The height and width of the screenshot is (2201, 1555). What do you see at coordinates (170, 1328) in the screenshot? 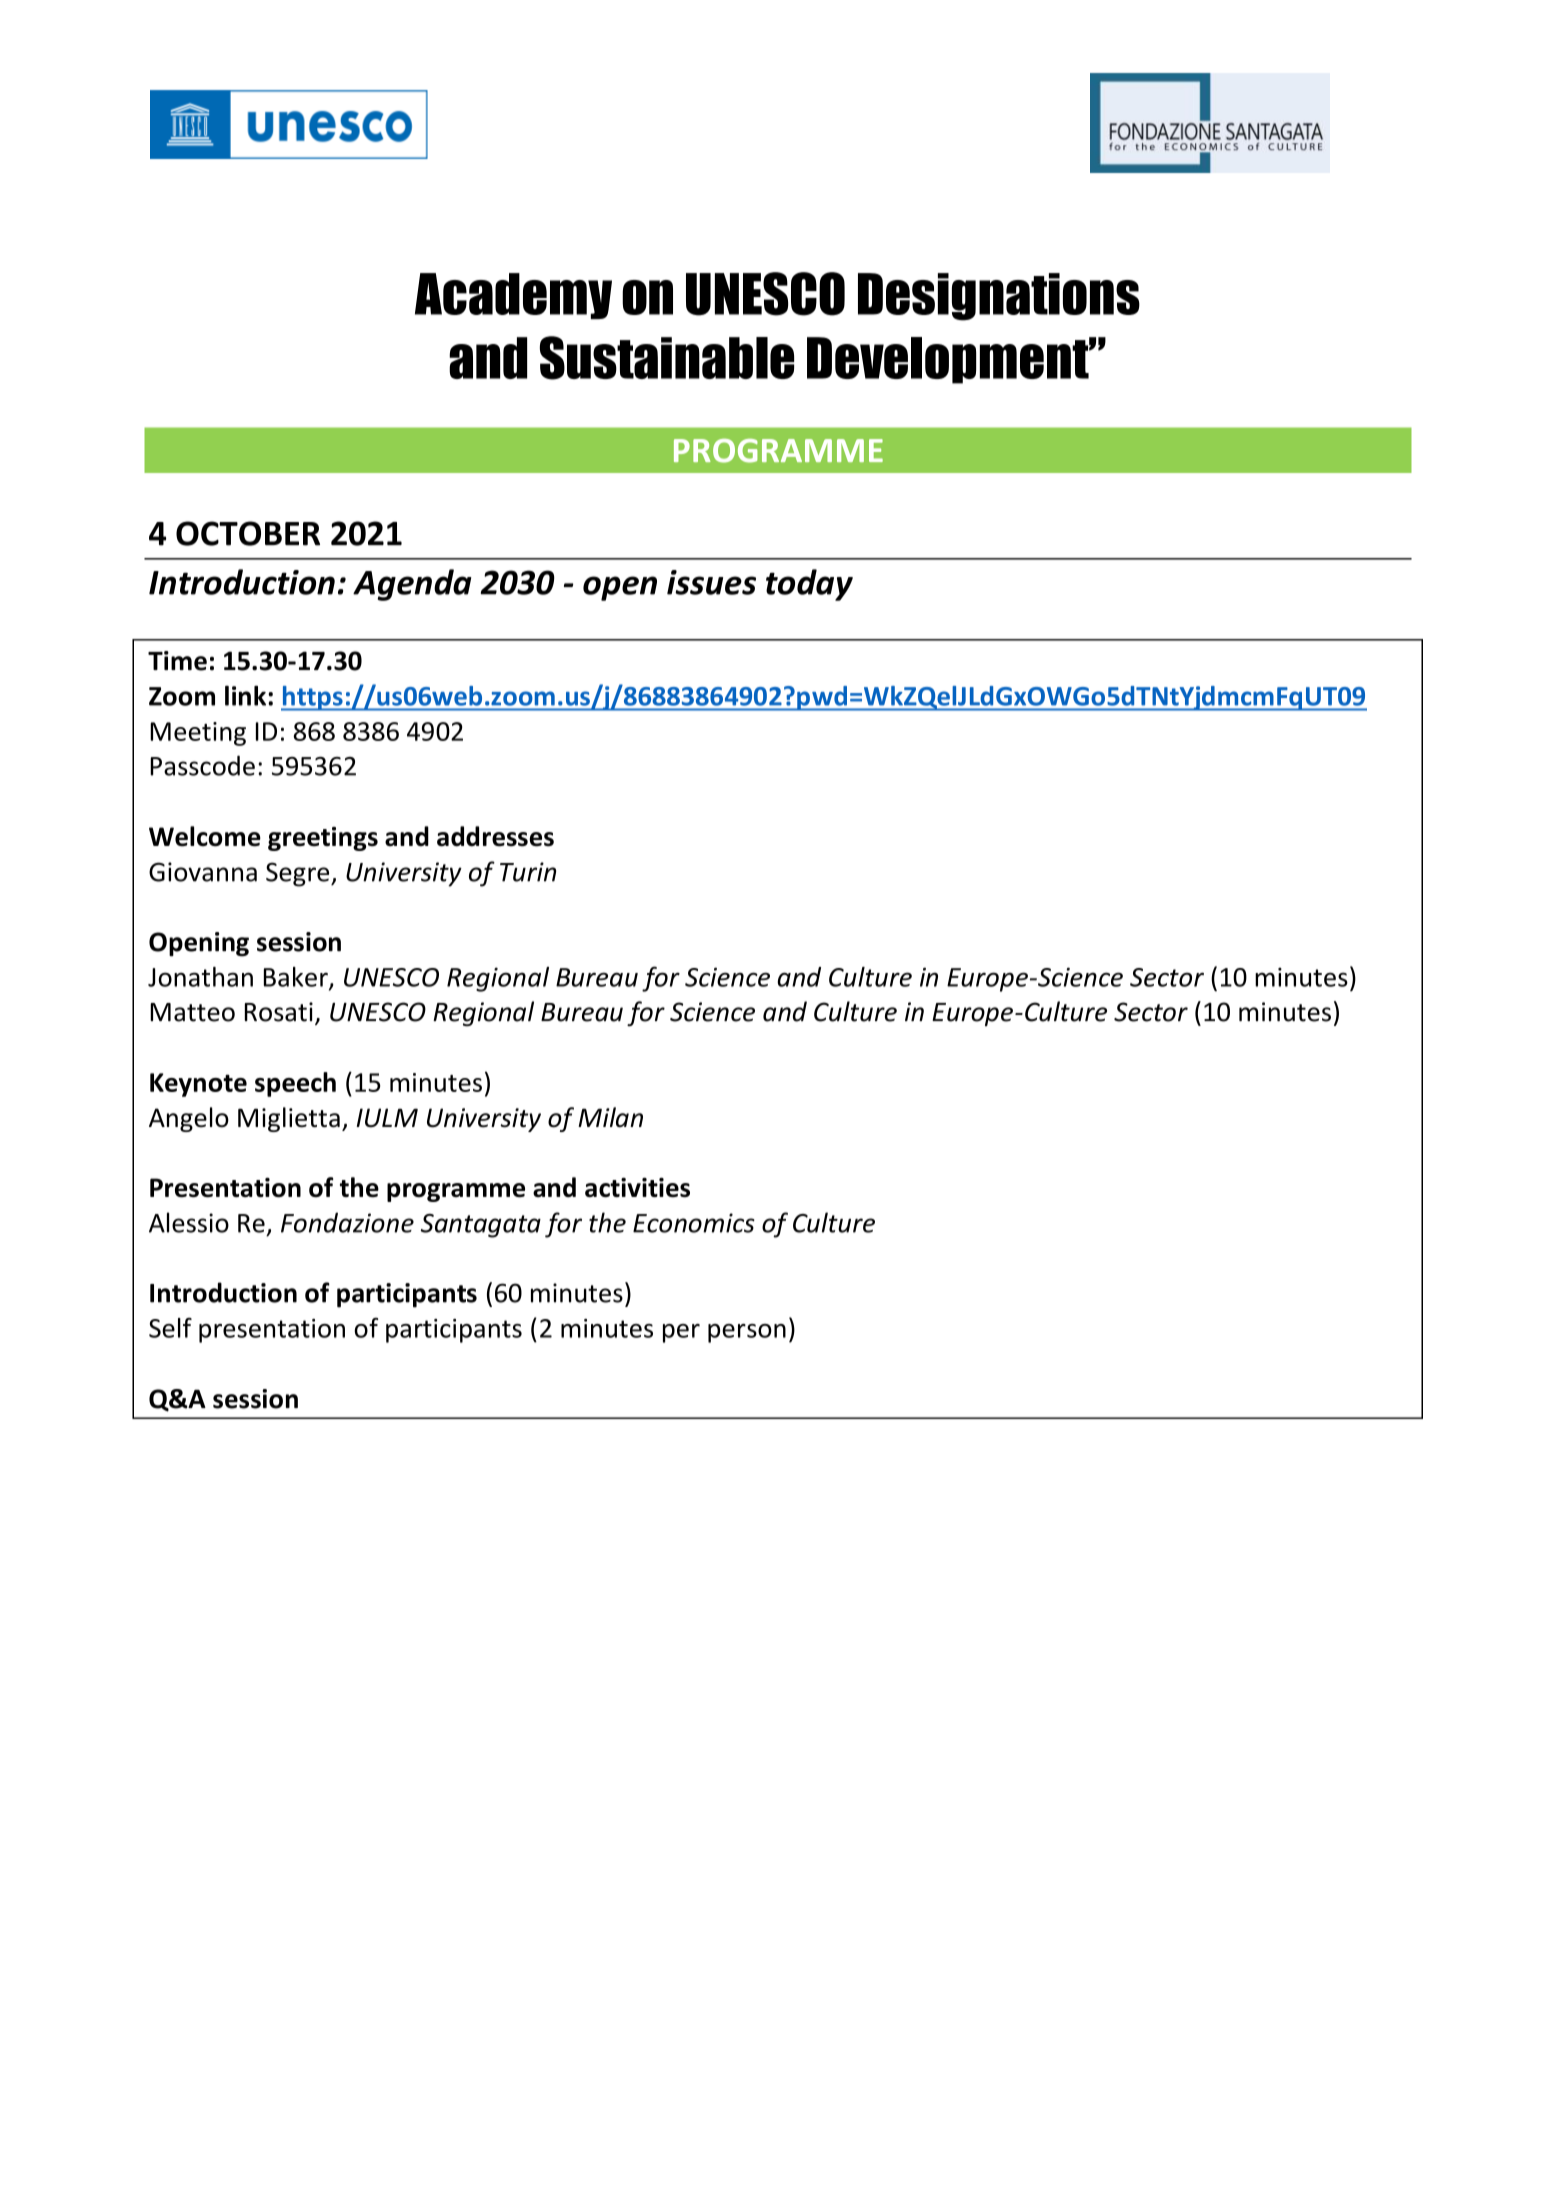
I see `Self` at bounding box center [170, 1328].
